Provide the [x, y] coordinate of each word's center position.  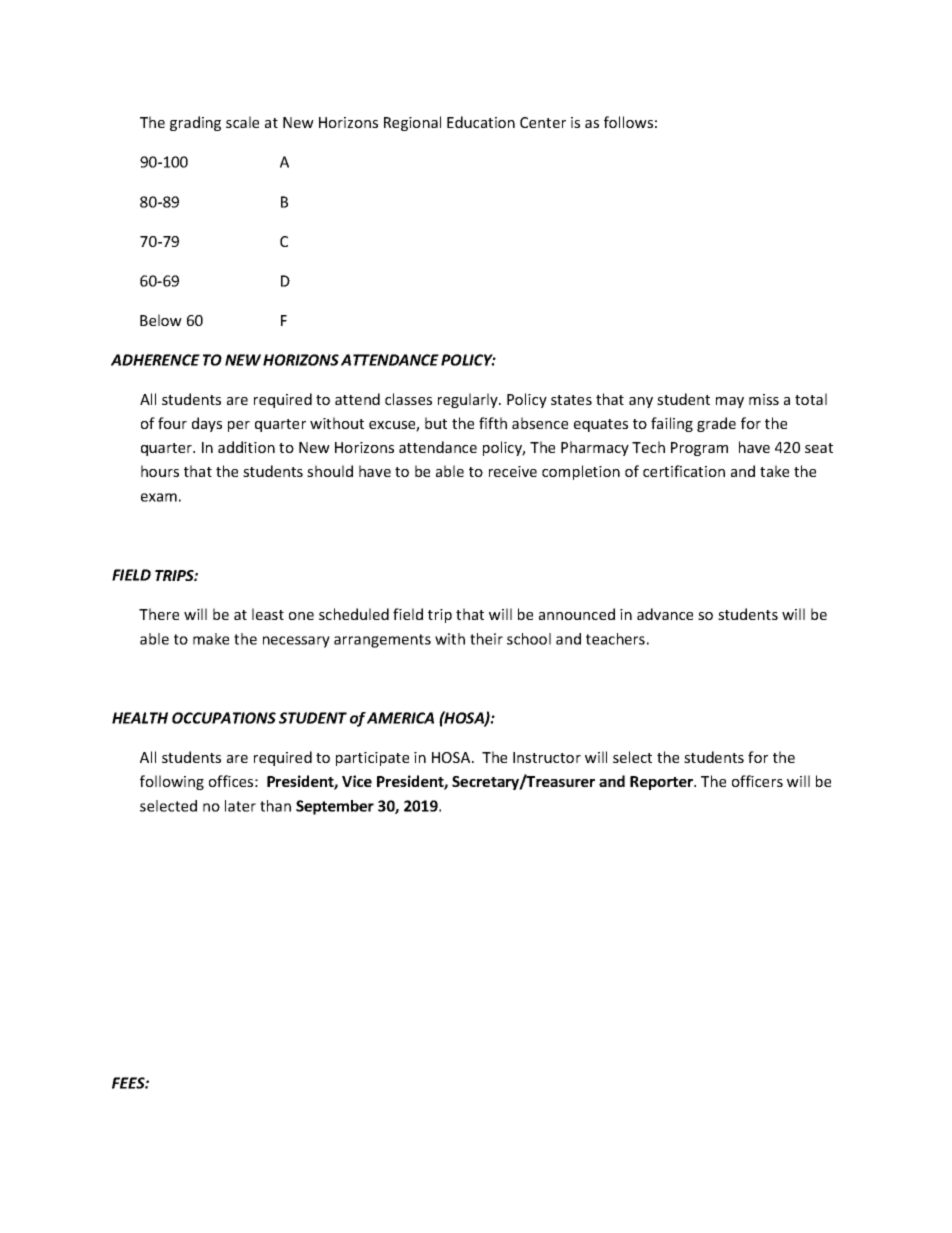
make [211, 639]
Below [161, 320]
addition [246, 447]
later [240, 806]
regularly [469, 400]
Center [543, 122]
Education [481, 122]
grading [195, 123]
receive [513, 471]
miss [764, 399]
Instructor [547, 757]
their [486, 639]
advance [665, 614]
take [774, 471]
